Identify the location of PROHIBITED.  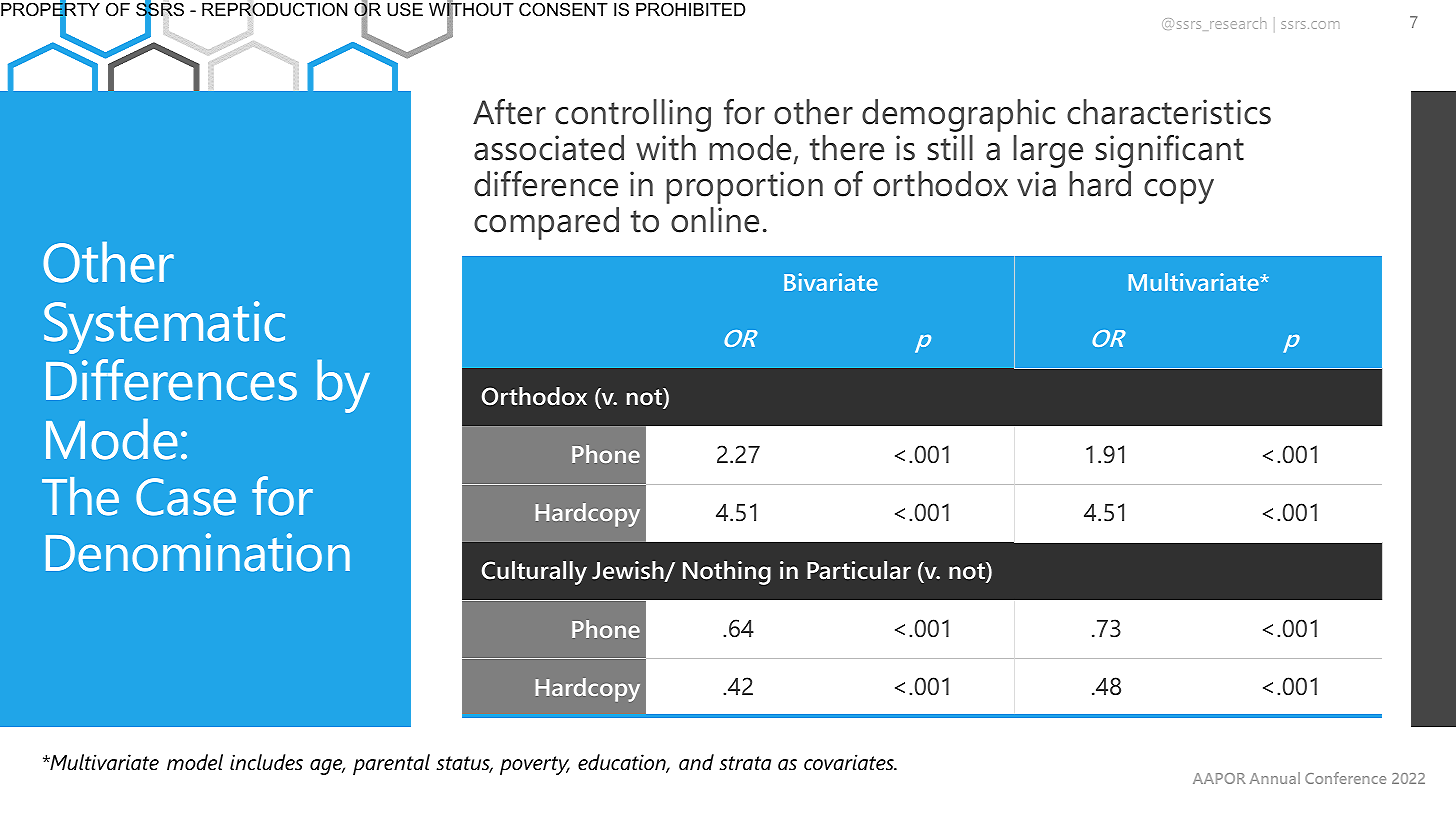
(690, 9).
